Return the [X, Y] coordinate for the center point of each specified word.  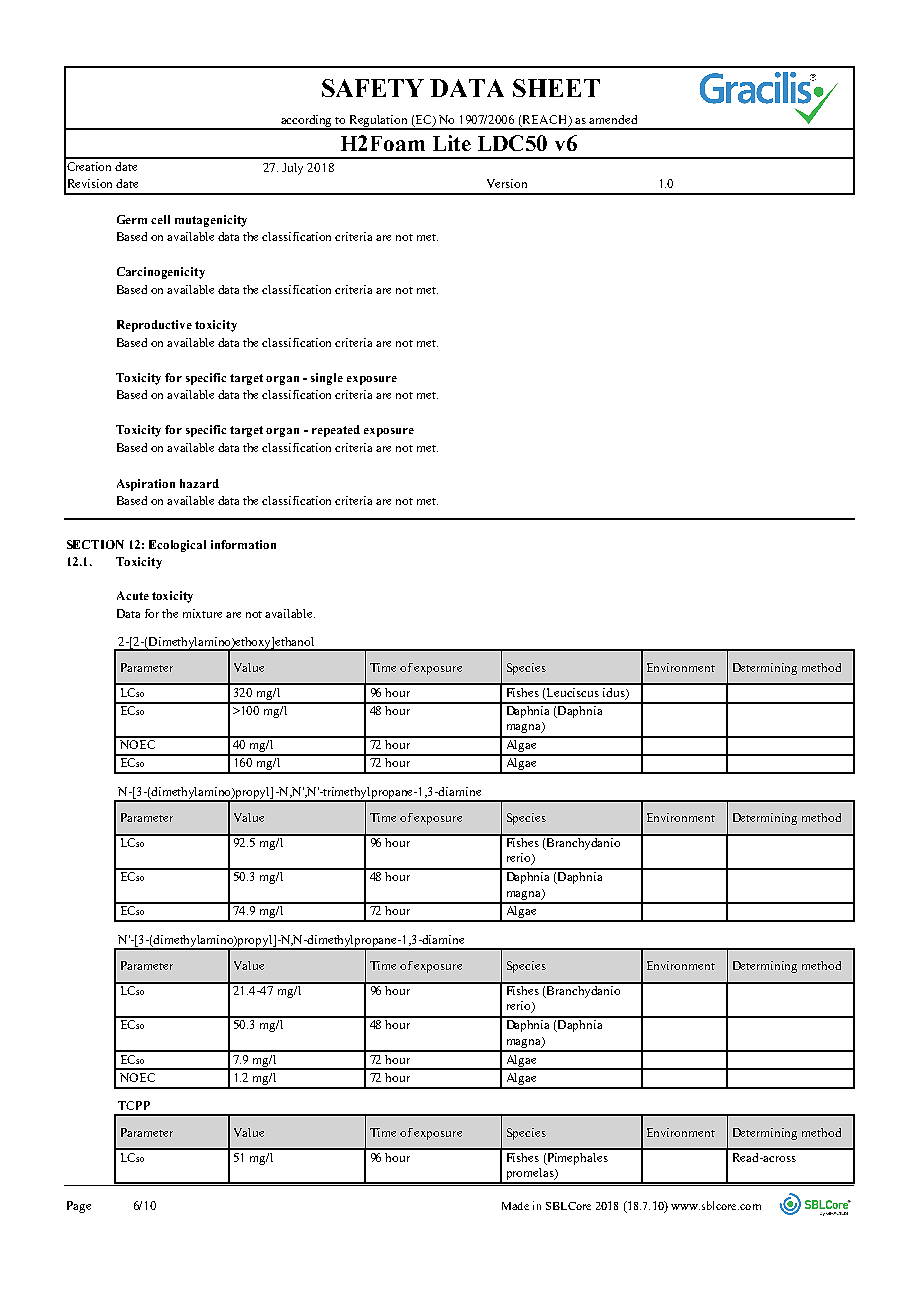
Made [515, 1206]
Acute [133, 595]
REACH [546, 120]
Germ [132, 219]
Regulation [379, 122]
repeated [336, 431]
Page [79, 1207]
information [243, 544]
